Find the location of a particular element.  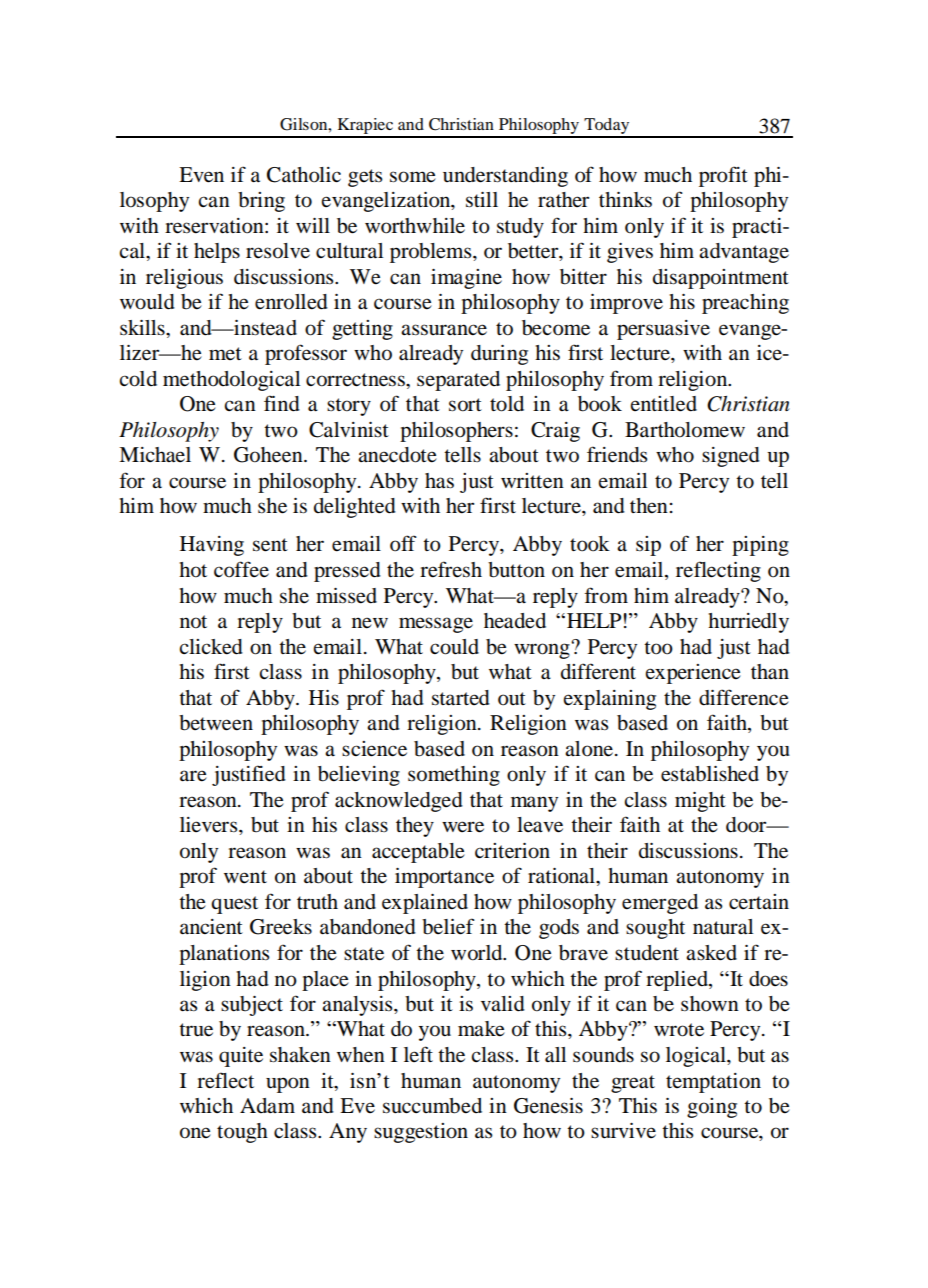

emerged is located at coordinates (660, 904).
